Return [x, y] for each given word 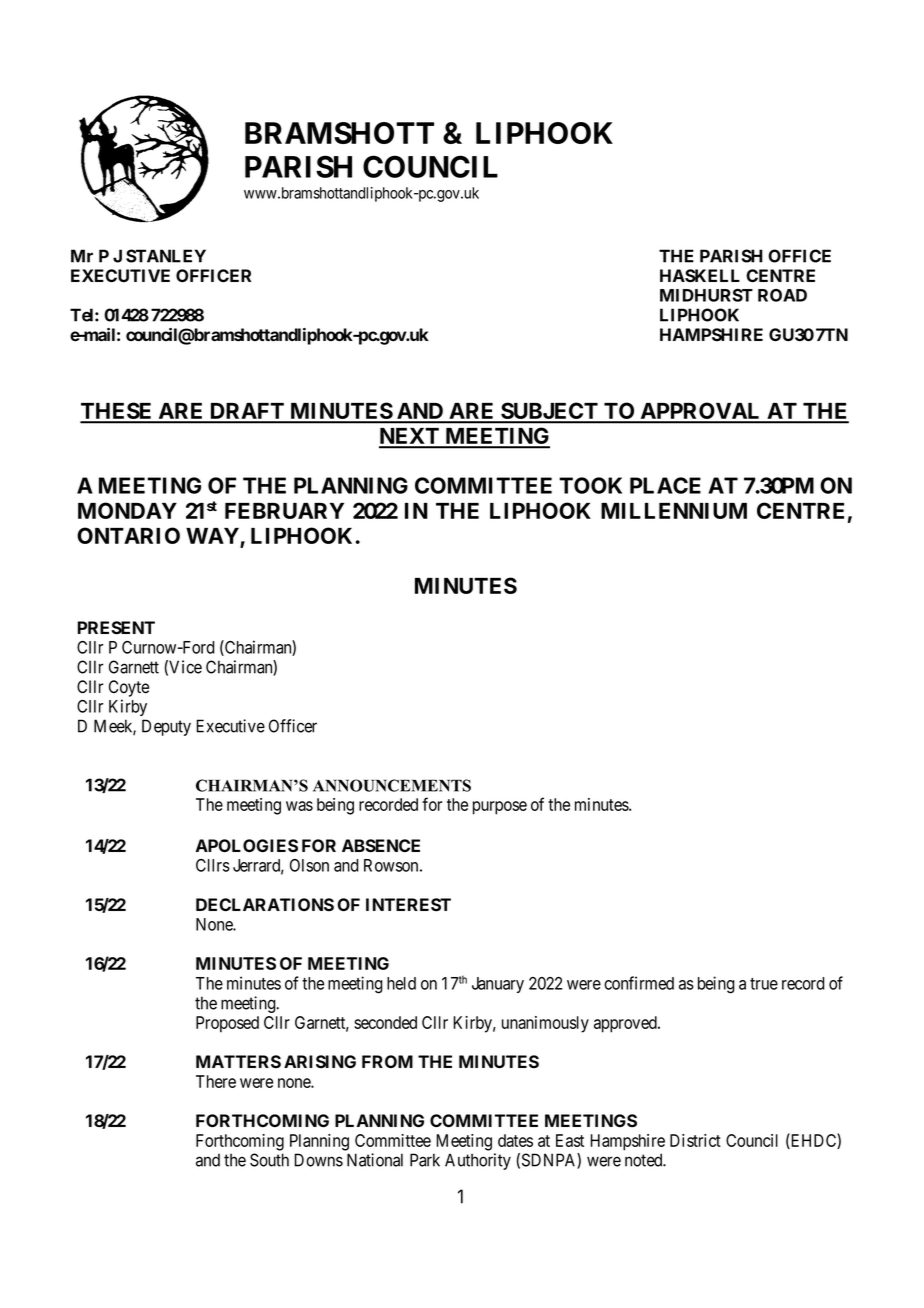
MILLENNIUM [674, 511]
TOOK [590, 485]
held [401, 983]
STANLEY [166, 256]
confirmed [639, 983]
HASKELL [700, 276]
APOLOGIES [247, 845]
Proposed [227, 1024]
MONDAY [127, 510]
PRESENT [116, 628]
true [764, 984]
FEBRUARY [284, 511]
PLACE [665, 485]
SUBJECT [549, 412]
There [216, 1081]
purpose [500, 808]
